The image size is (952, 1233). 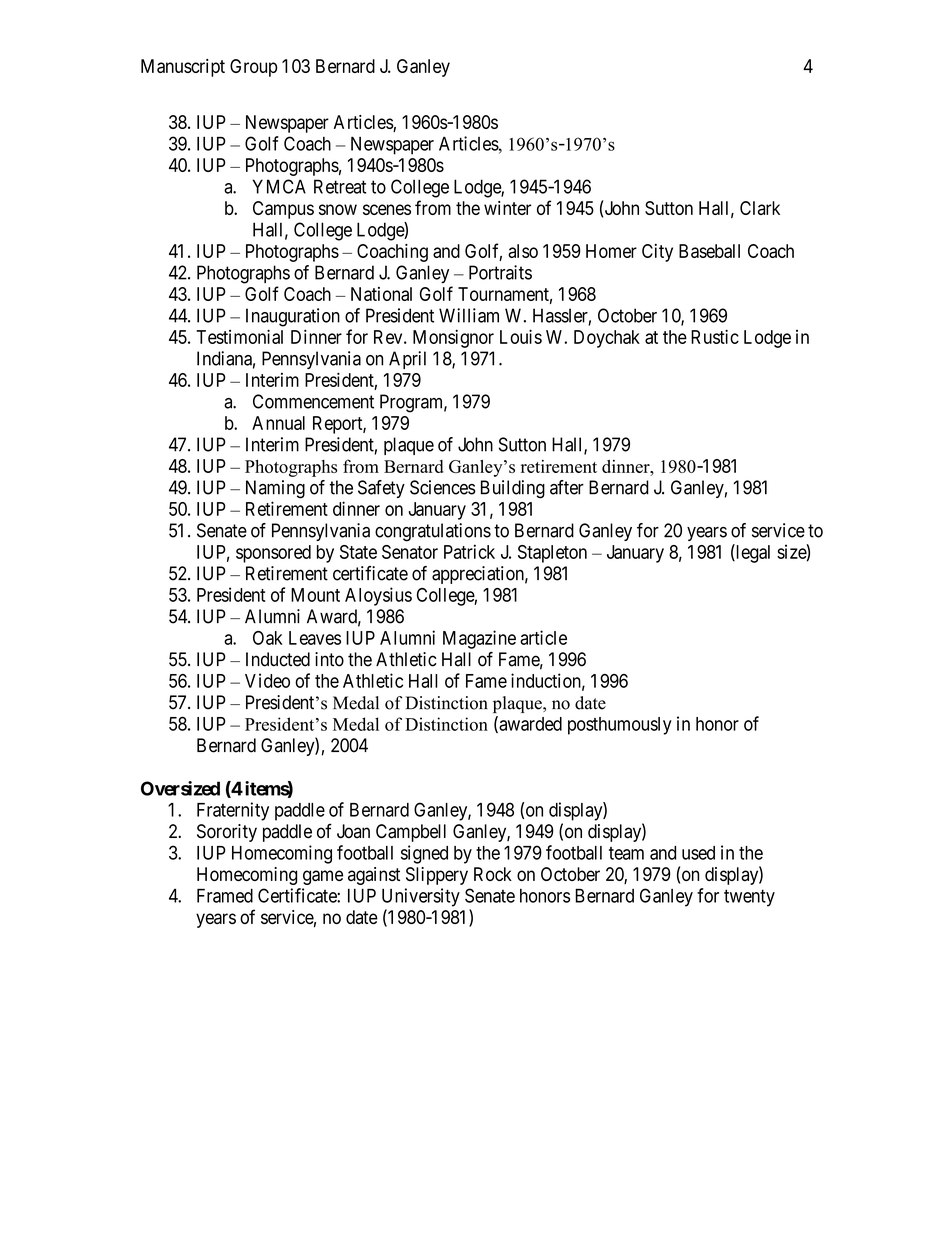 I want to click on Naming, so click(x=275, y=489).
